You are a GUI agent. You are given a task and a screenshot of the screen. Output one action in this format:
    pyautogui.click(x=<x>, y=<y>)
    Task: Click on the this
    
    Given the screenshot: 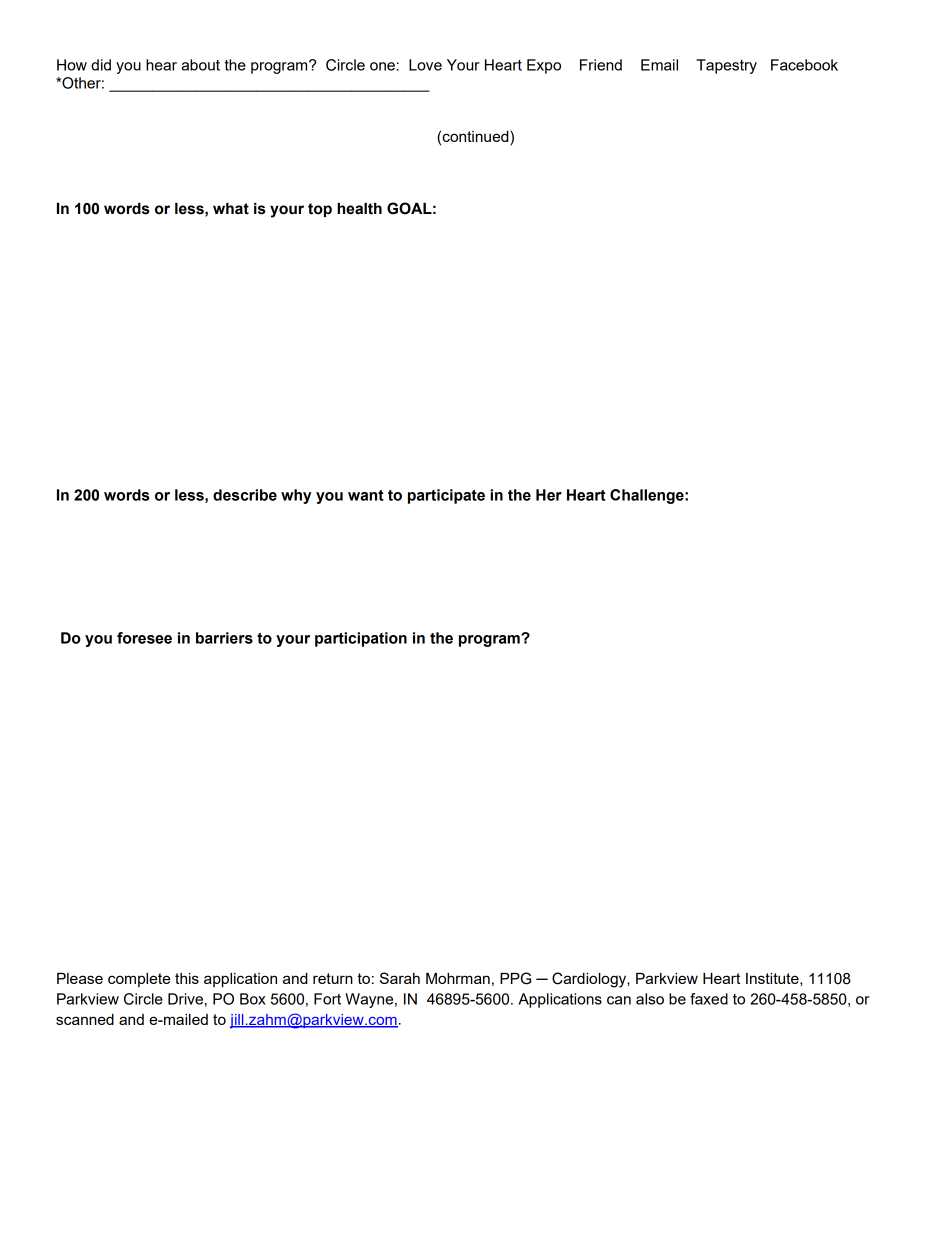 What is the action you would take?
    pyautogui.click(x=187, y=978)
